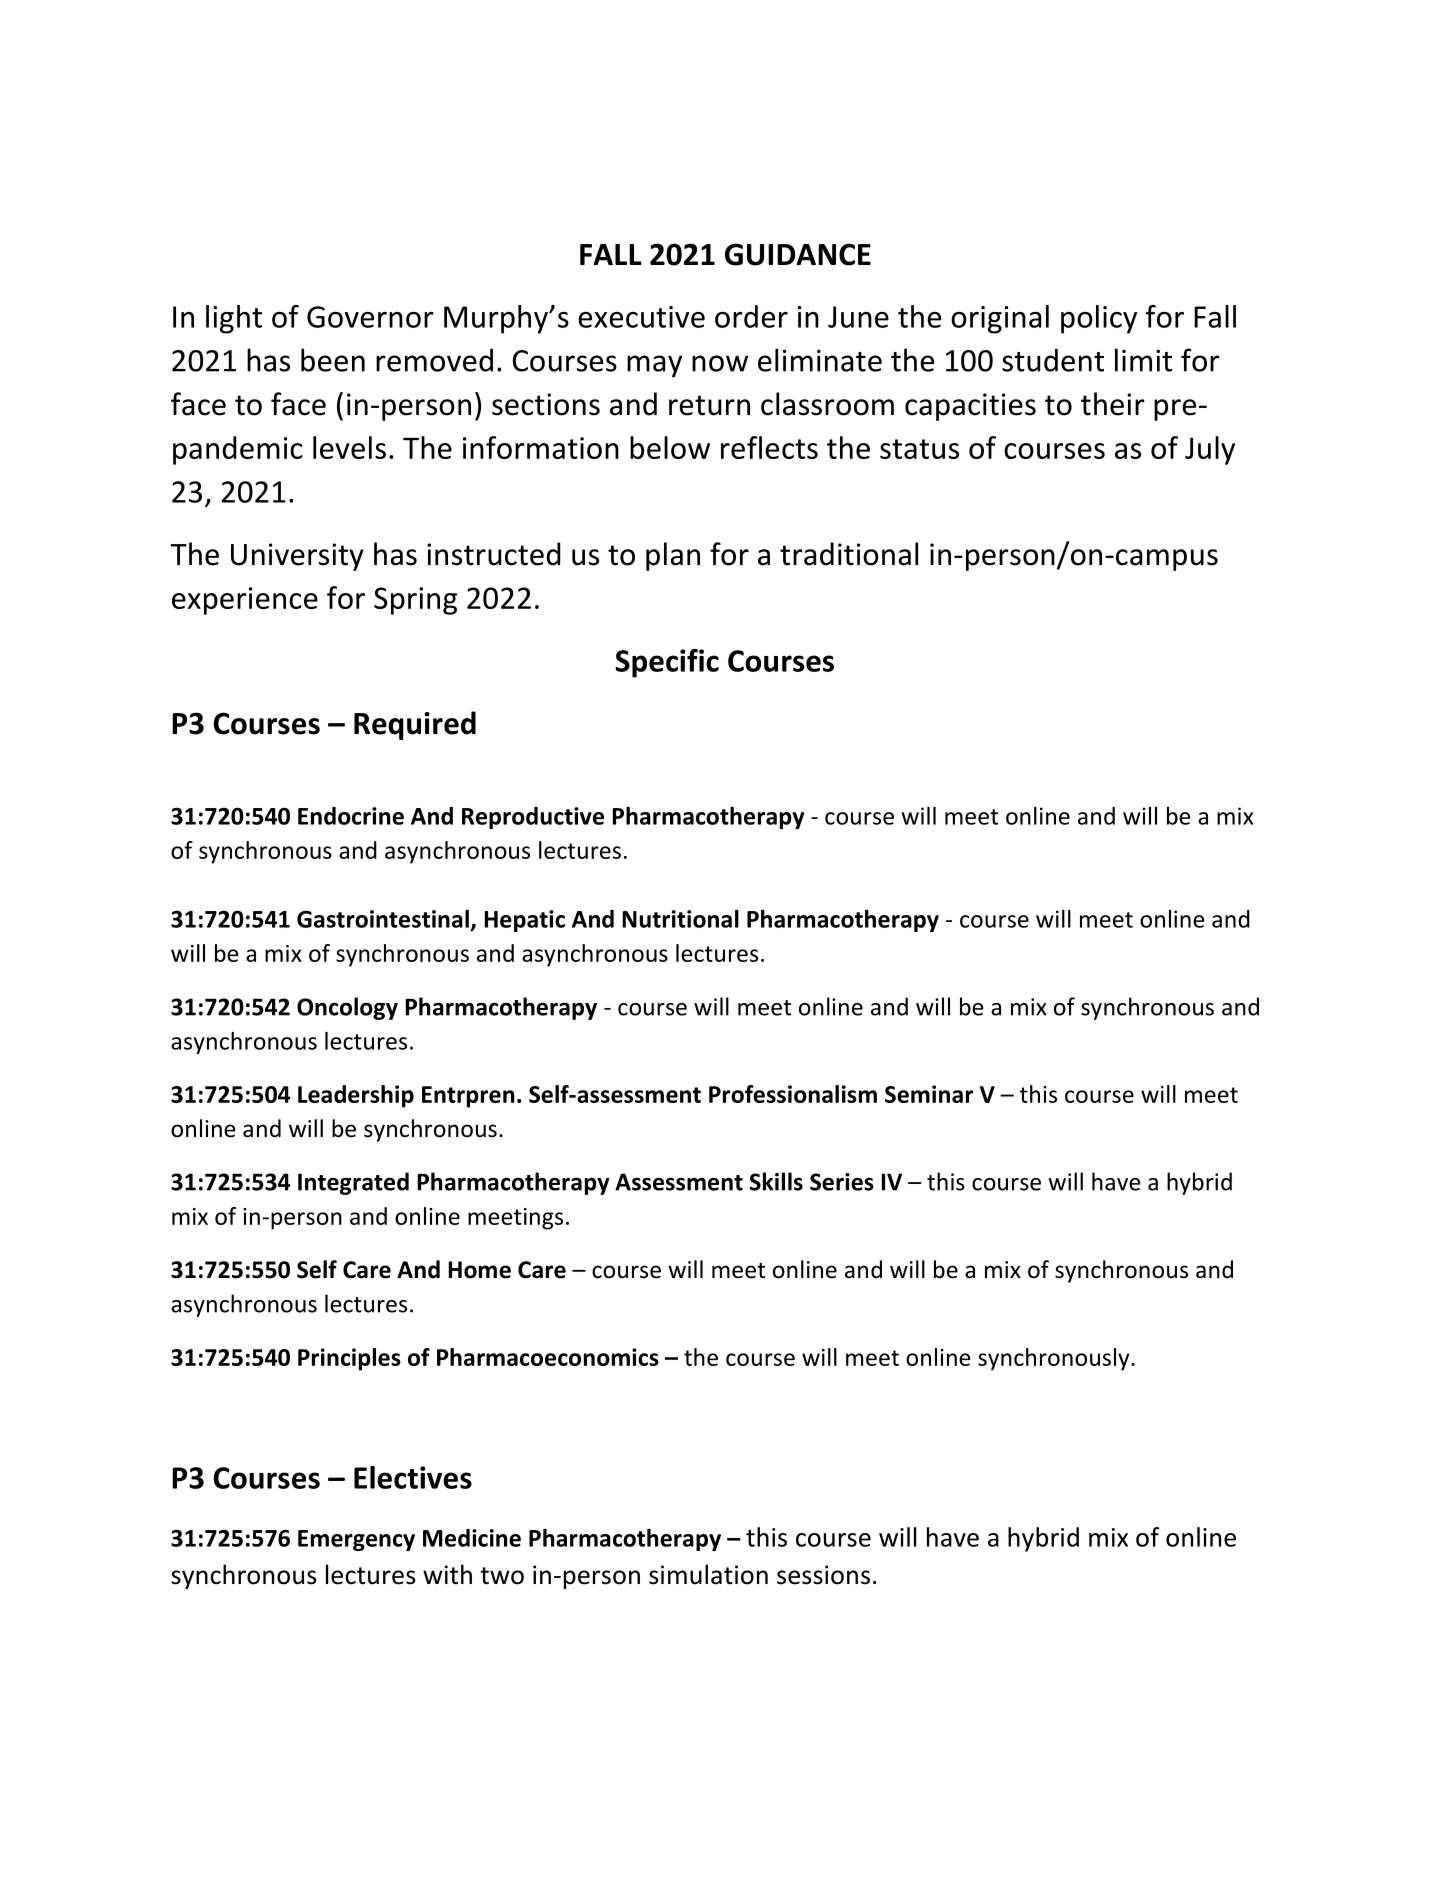 Image resolution: width=1450 pixels, height=1877 pixels. What do you see at coordinates (1099, 319) in the page?
I see `policy` at bounding box center [1099, 319].
